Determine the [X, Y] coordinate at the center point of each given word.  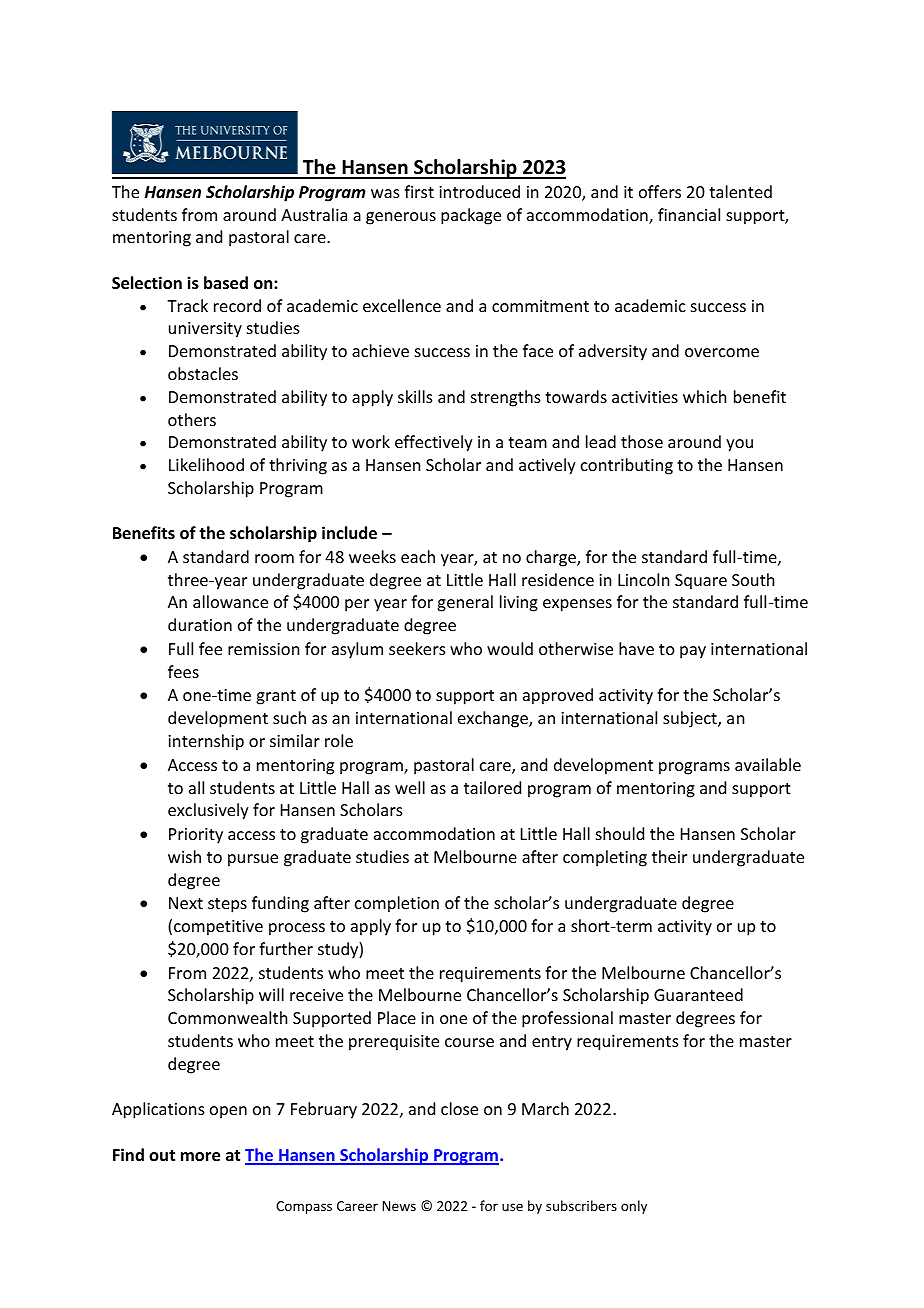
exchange [494, 719]
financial [689, 214]
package [471, 216]
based [226, 283]
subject [691, 719]
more [200, 1157]
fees [183, 671]
